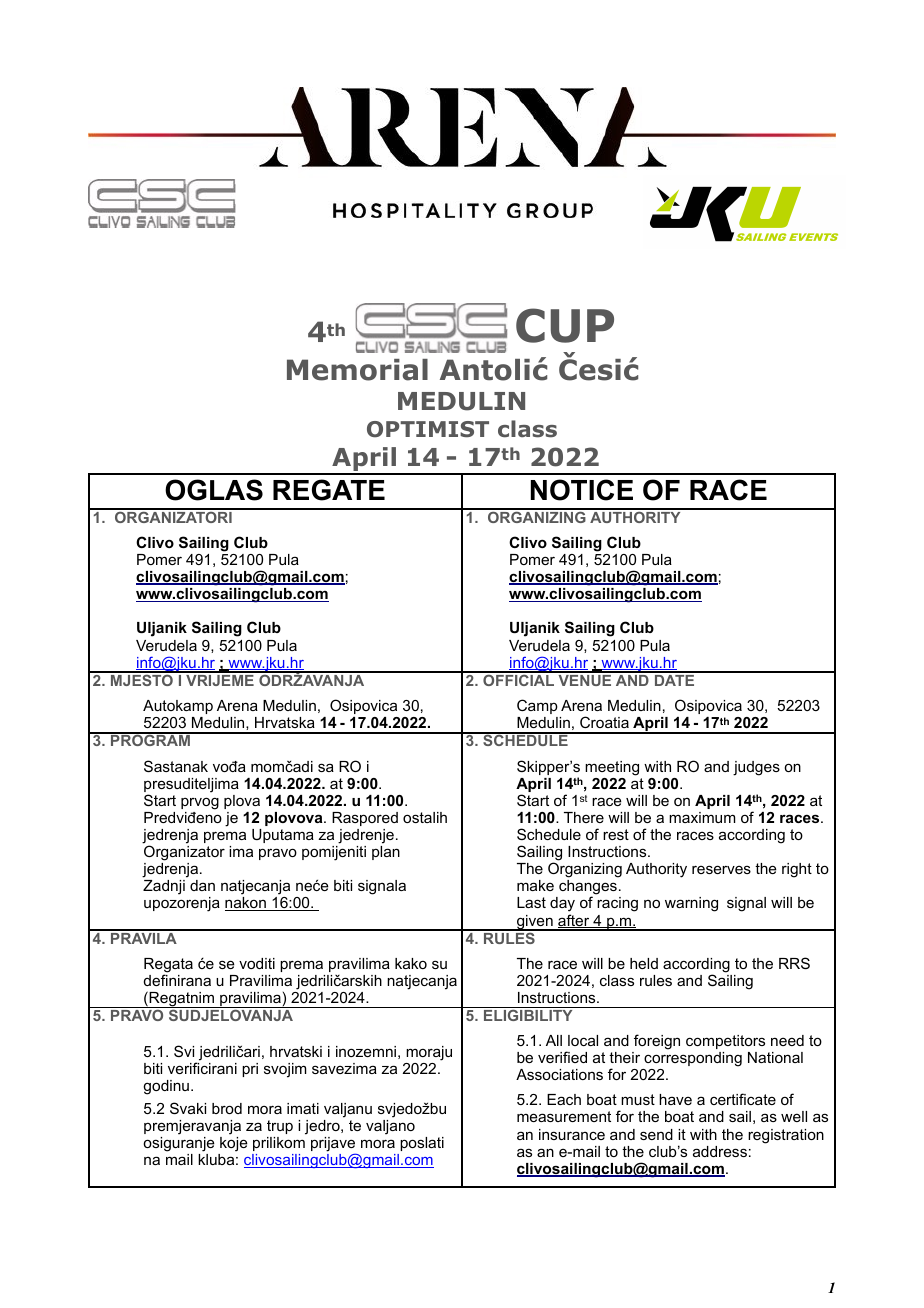 The width and height of the document is (924, 1308). What do you see at coordinates (720, 1151) in the document?
I see `address` at bounding box center [720, 1151].
